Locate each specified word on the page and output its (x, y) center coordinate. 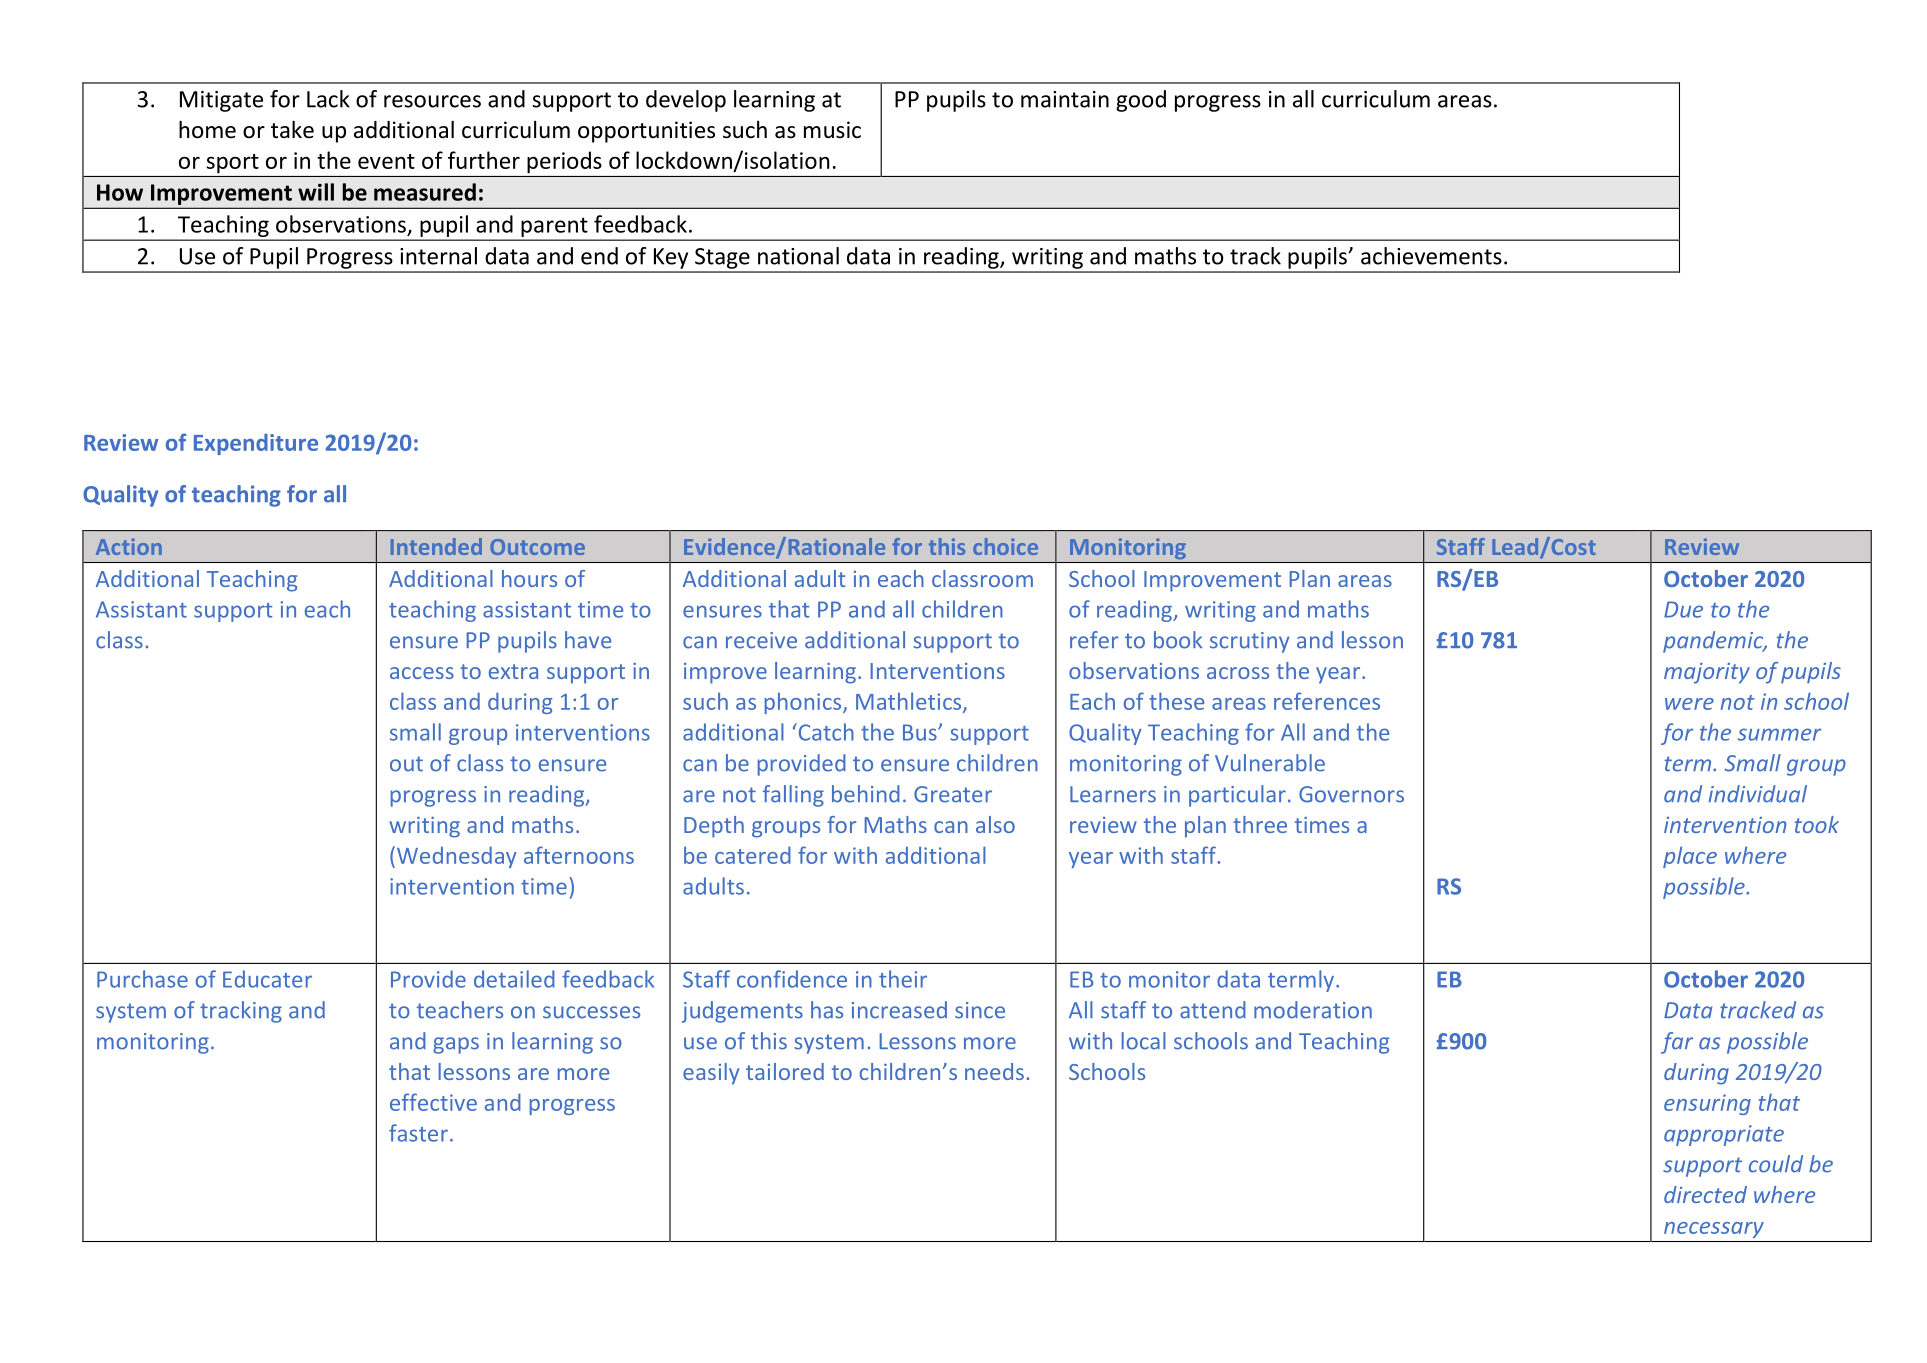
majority (1707, 673)
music (832, 130)
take (292, 130)
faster (418, 1133)
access (422, 673)
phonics (804, 703)
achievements (1431, 256)
